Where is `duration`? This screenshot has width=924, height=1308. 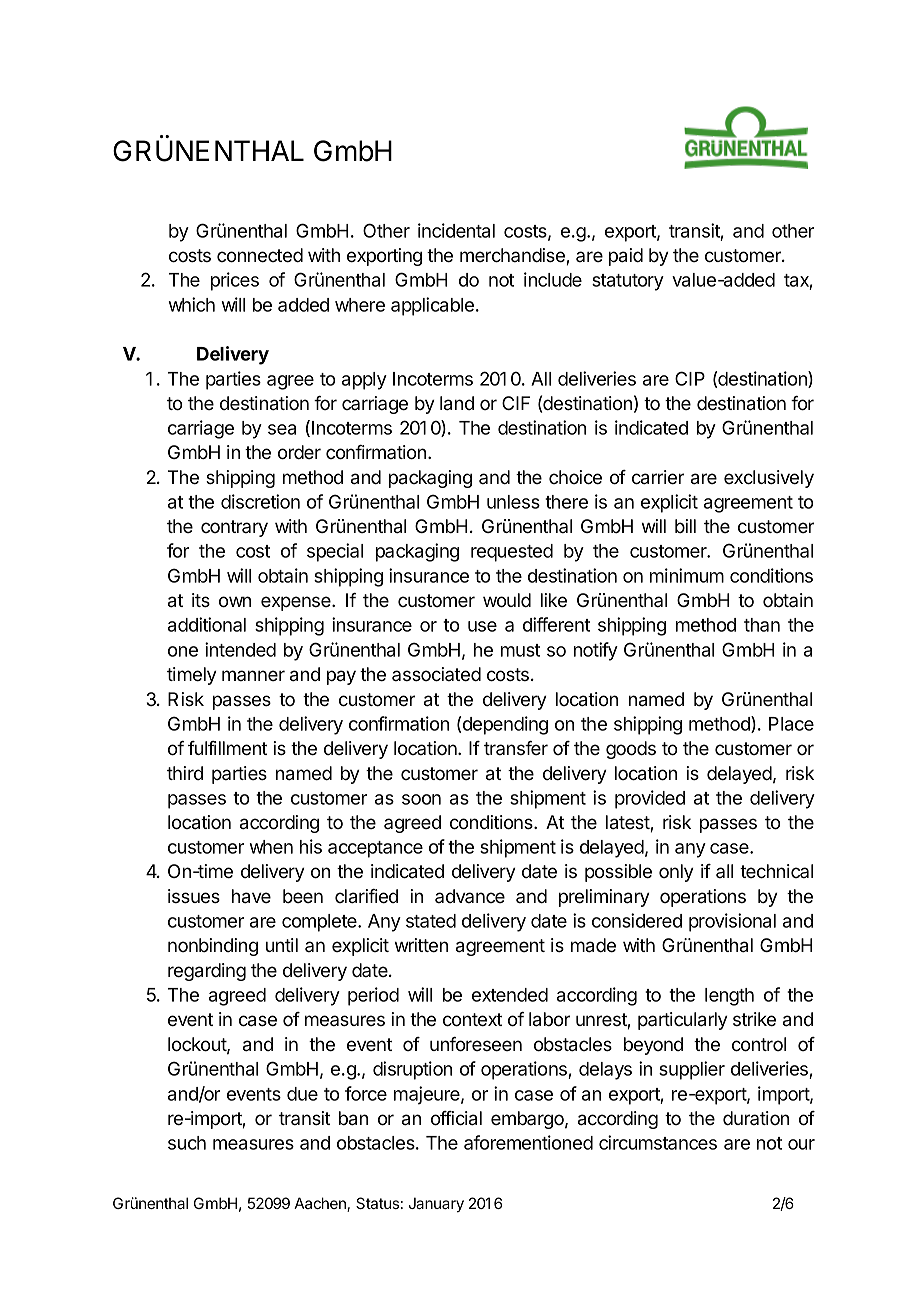 duration is located at coordinates (756, 1118).
